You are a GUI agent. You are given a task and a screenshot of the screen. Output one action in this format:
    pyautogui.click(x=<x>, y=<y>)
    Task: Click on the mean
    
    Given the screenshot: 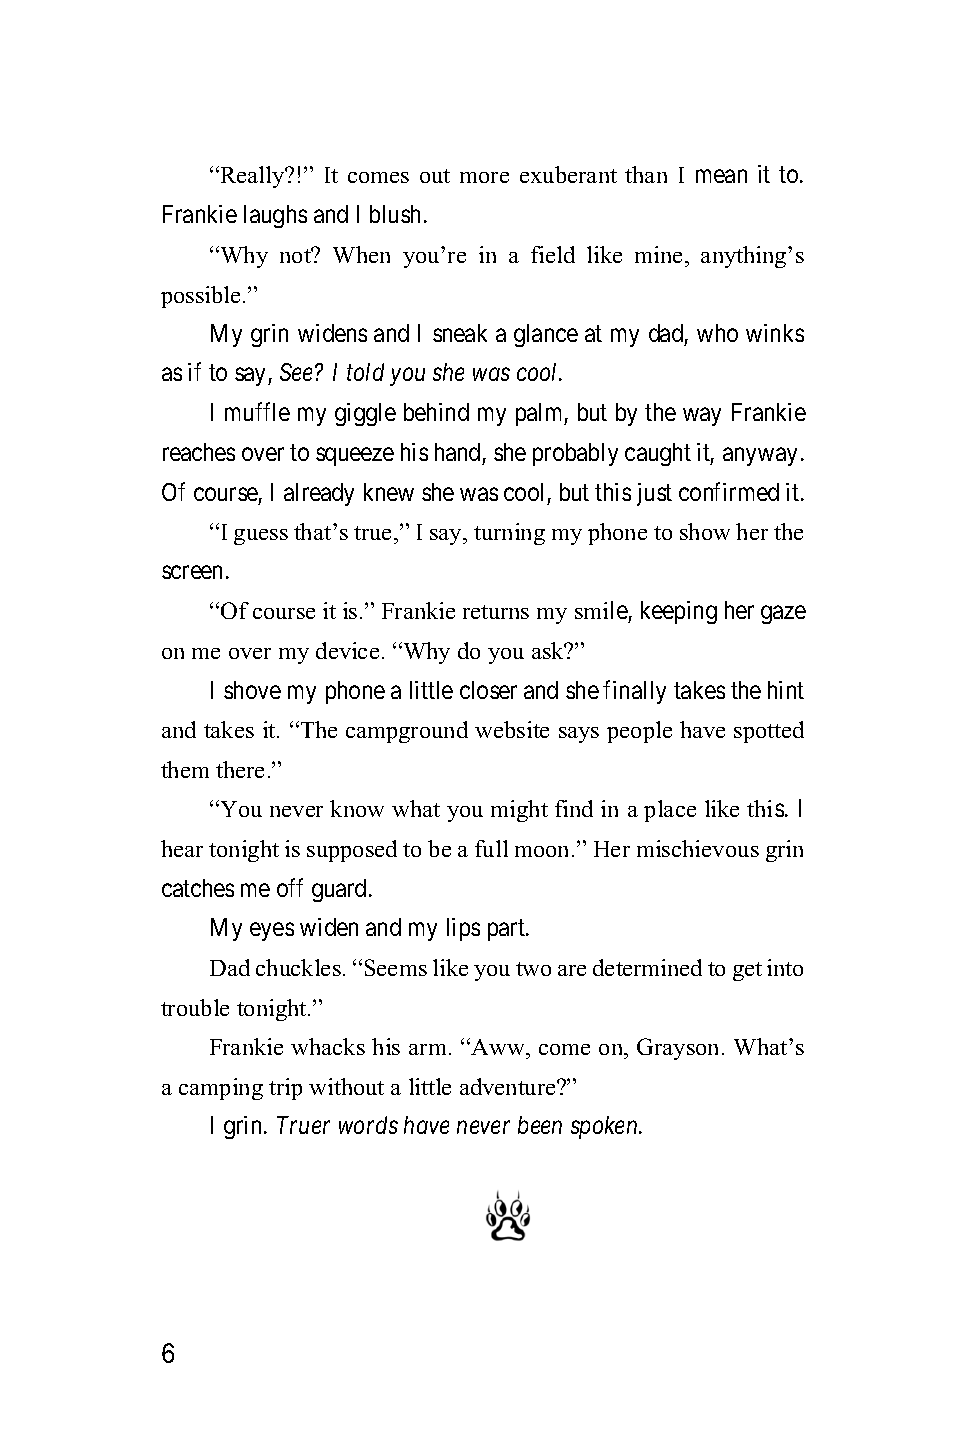 What is the action you would take?
    pyautogui.click(x=721, y=176)
